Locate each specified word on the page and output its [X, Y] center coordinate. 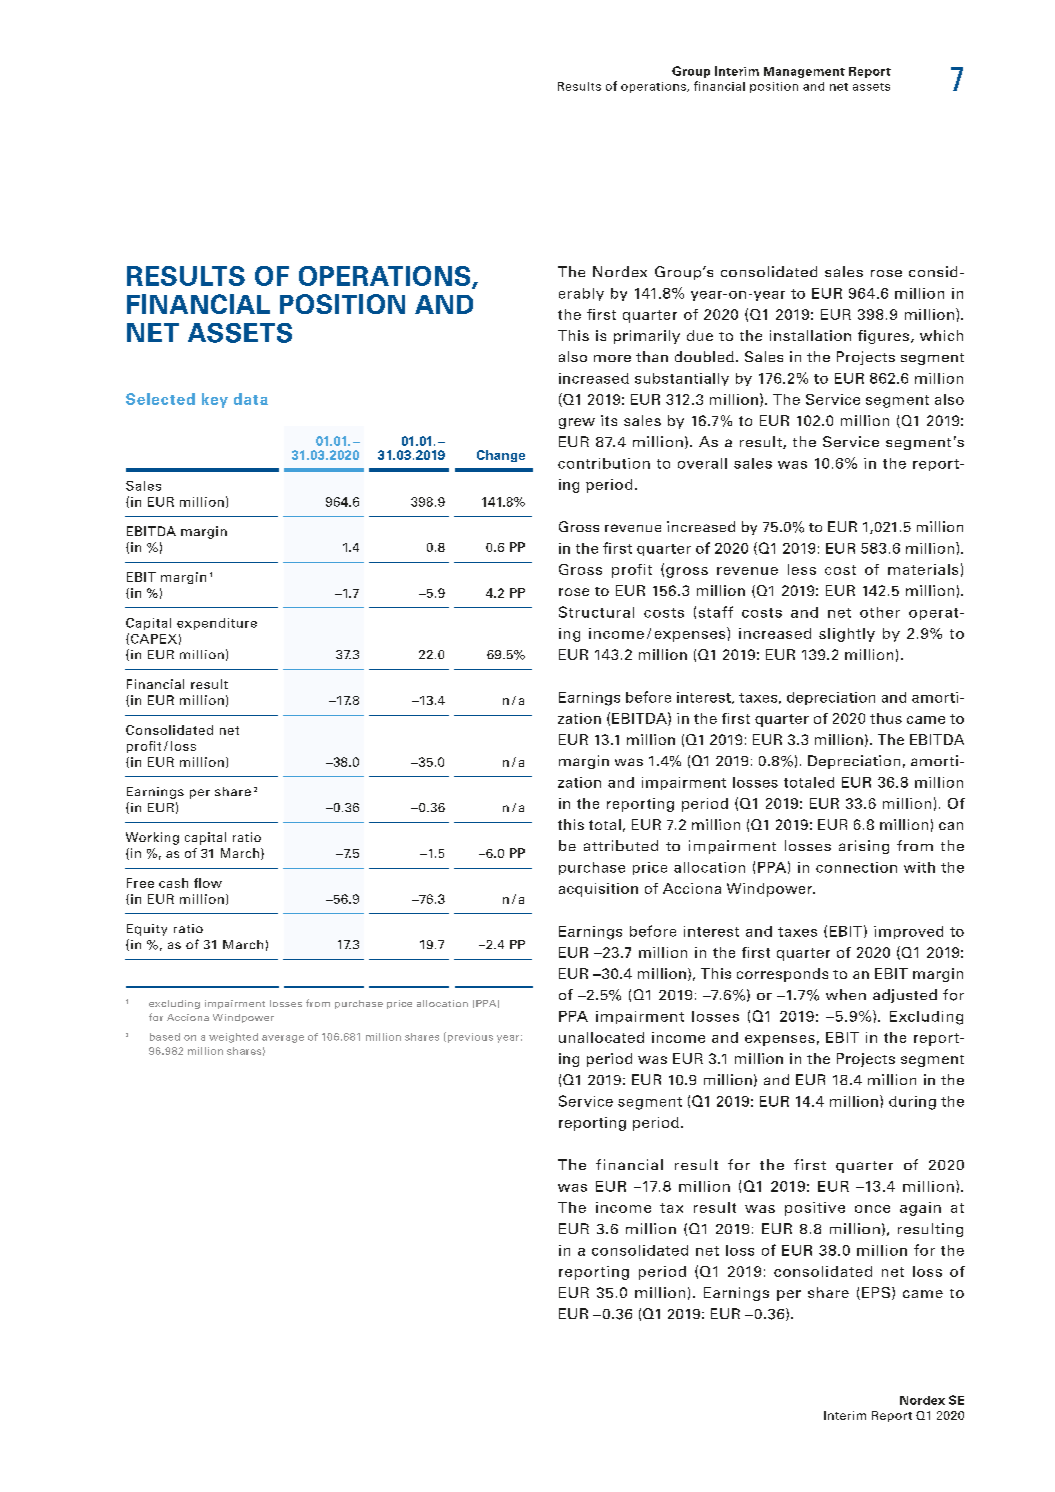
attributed [621, 845]
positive [815, 1209]
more [612, 358]
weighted [233, 1038]
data [251, 399]
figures [885, 337]
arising [864, 847]
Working [152, 838]
